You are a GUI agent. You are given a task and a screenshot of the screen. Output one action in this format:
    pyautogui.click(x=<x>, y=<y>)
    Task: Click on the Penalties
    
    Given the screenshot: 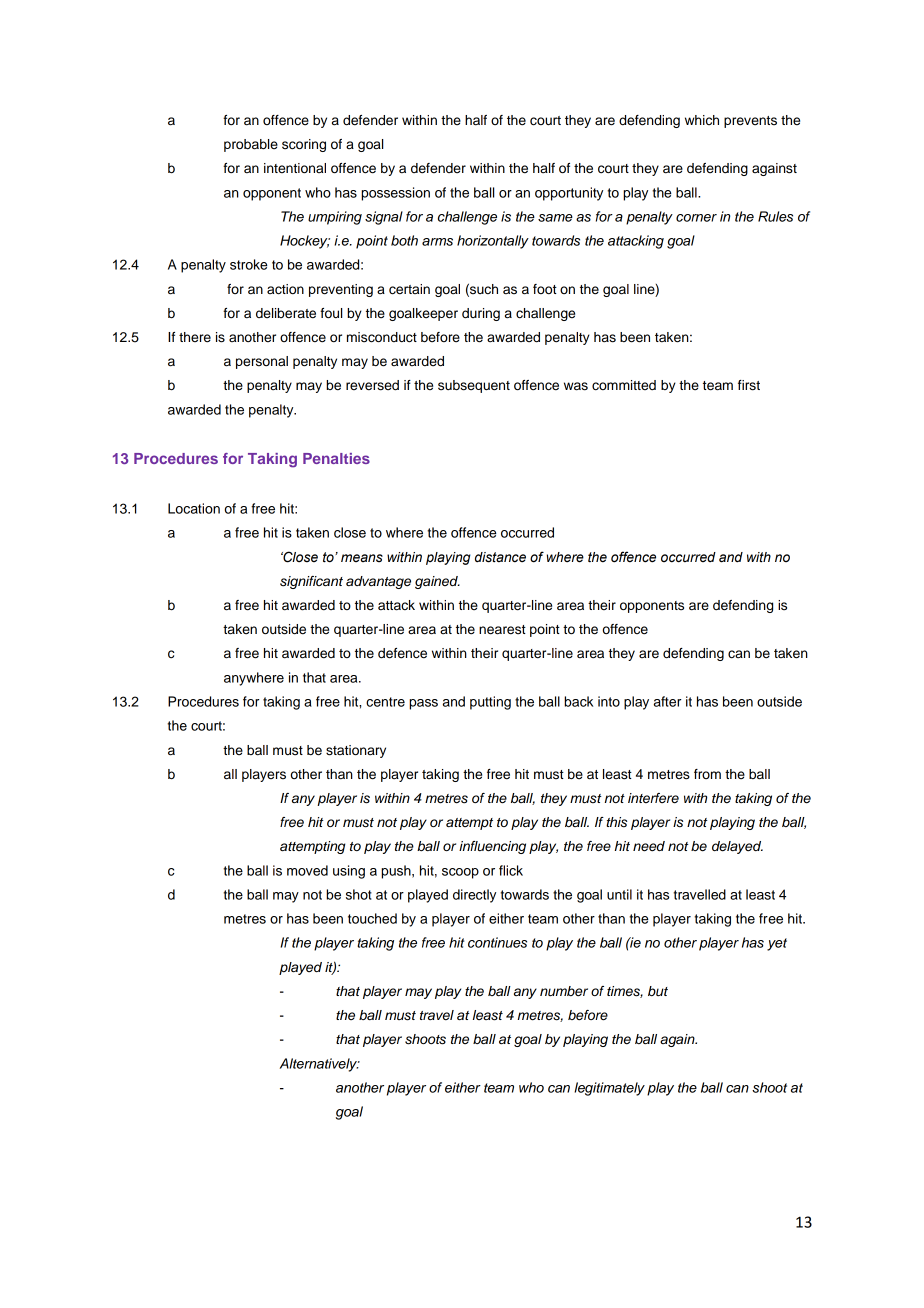 What is the action you would take?
    pyautogui.click(x=336, y=458)
